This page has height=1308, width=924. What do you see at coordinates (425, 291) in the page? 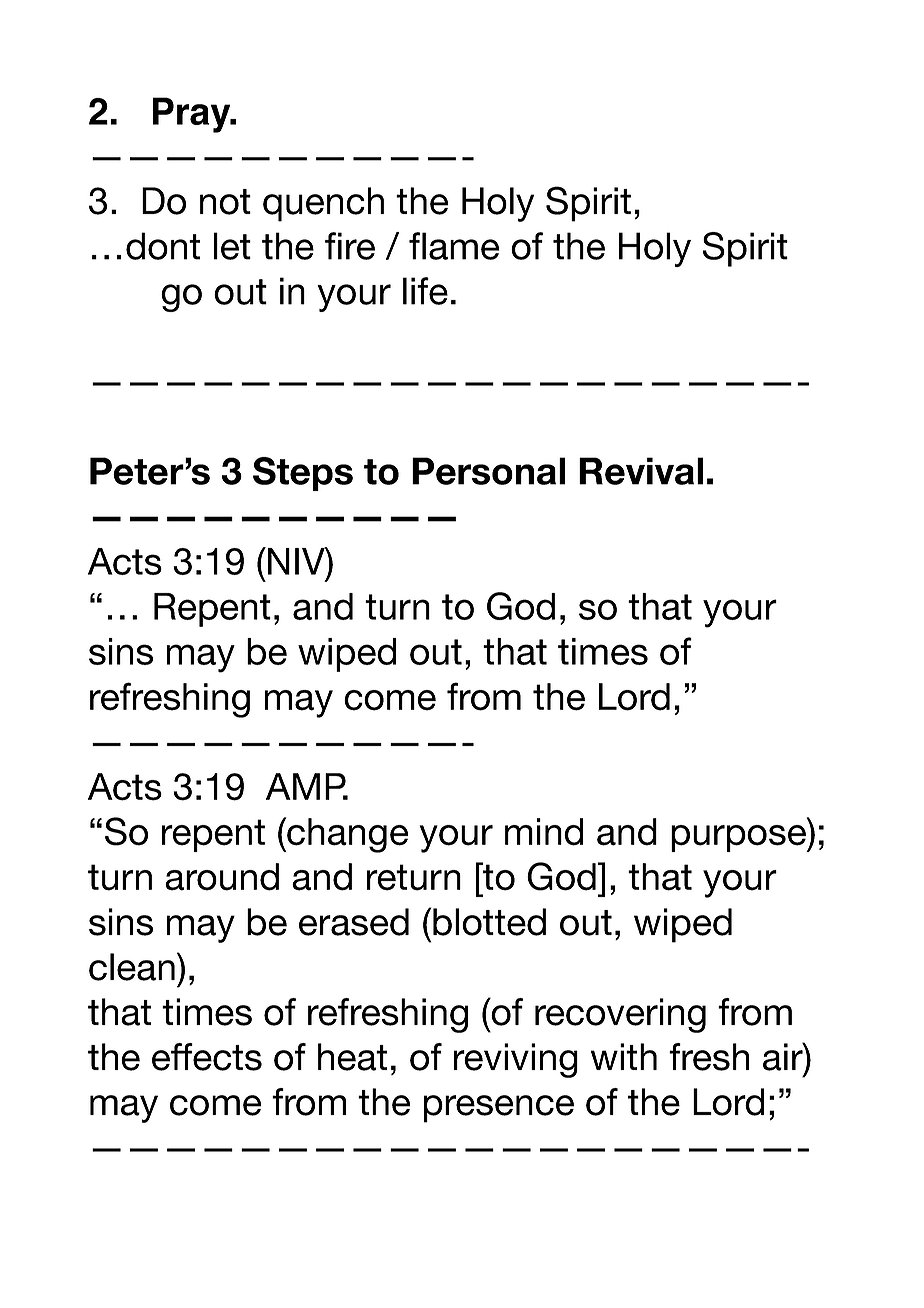
I see `life` at bounding box center [425, 291].
